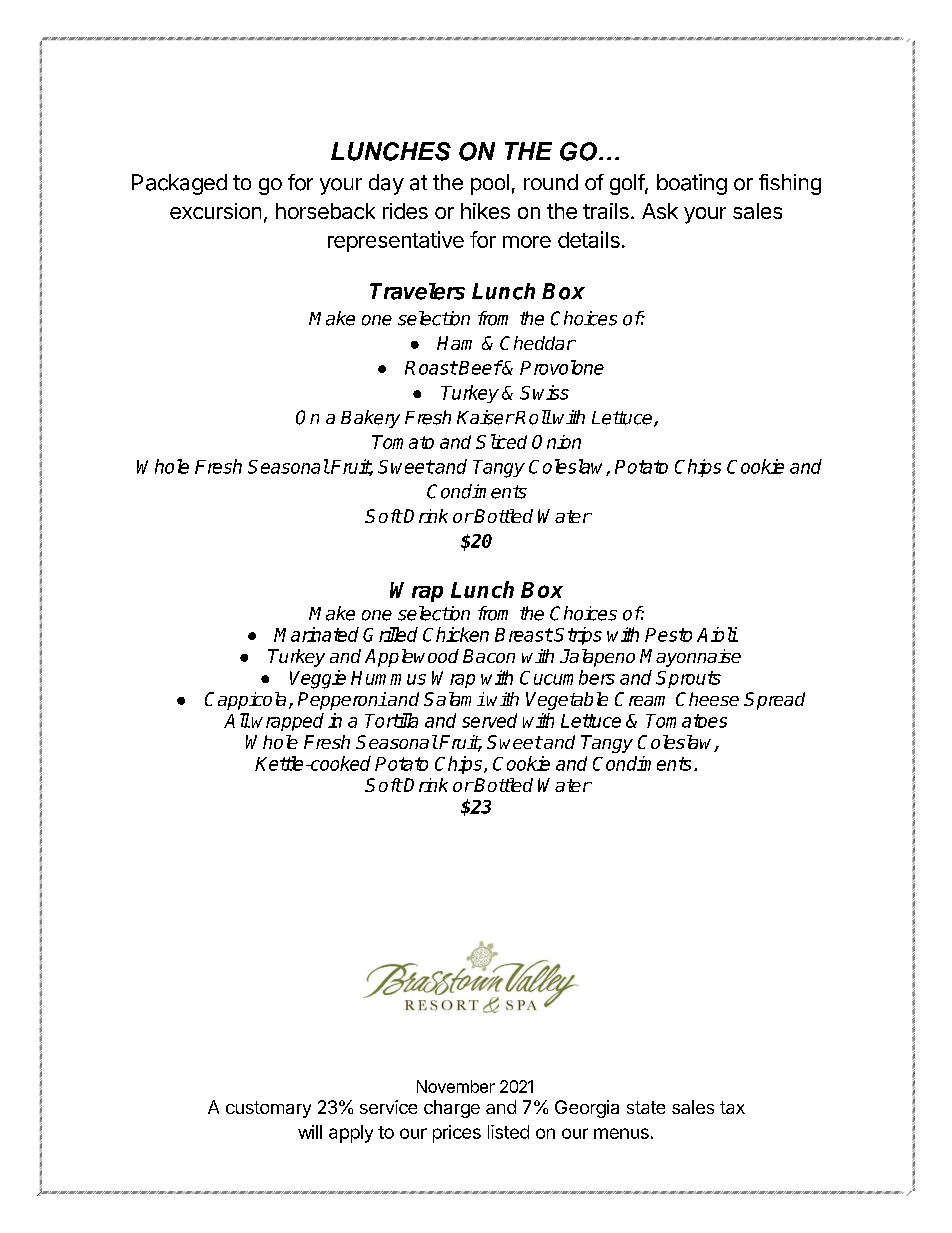 Image resolution: width=952 pixels, height=1233 pixels. What do you see at coordinates (489, 720) in the screenshot?
I see `served` at bounding box center [489, 720].
